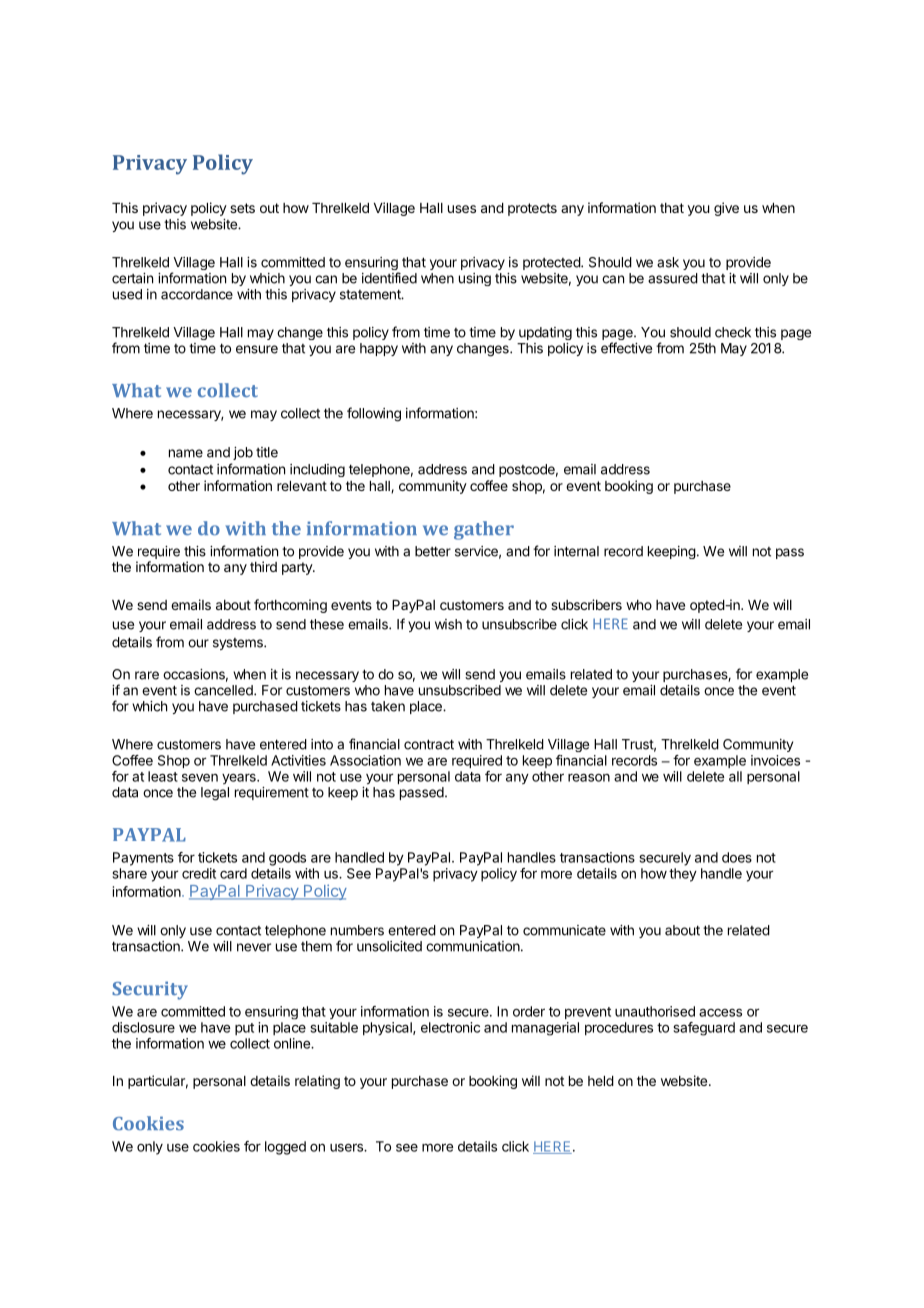 This screenshot has height=1308, width=924. What do you see at coordinates (285, 1148) in the screenshot?
I see `logged` at bounding box center [285, 1148].
